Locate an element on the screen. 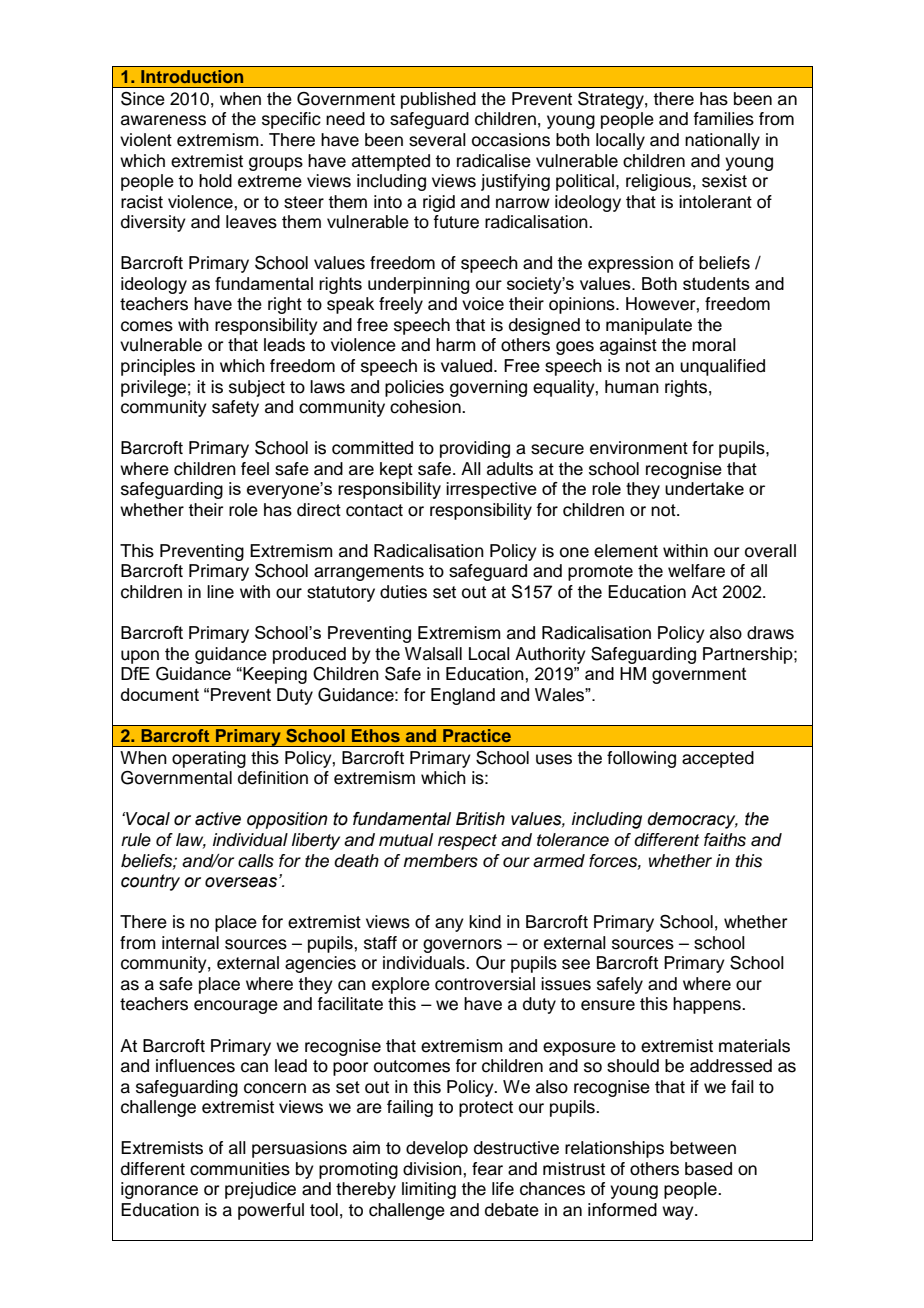 The height and width of the screenshot is (1308, 924). awareness is located at coordinates (163, 120).
